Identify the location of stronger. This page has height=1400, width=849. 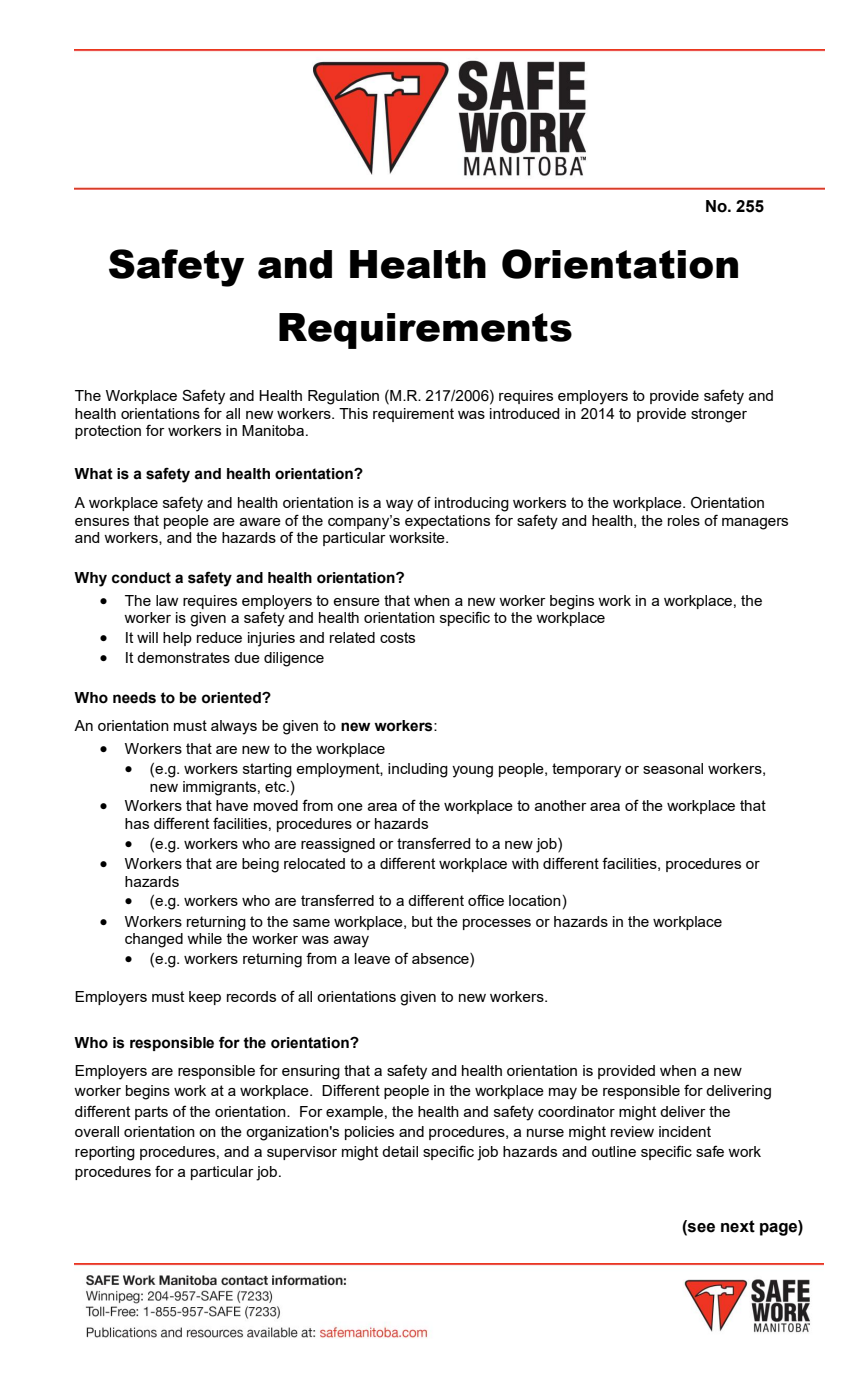
(719, 415).
